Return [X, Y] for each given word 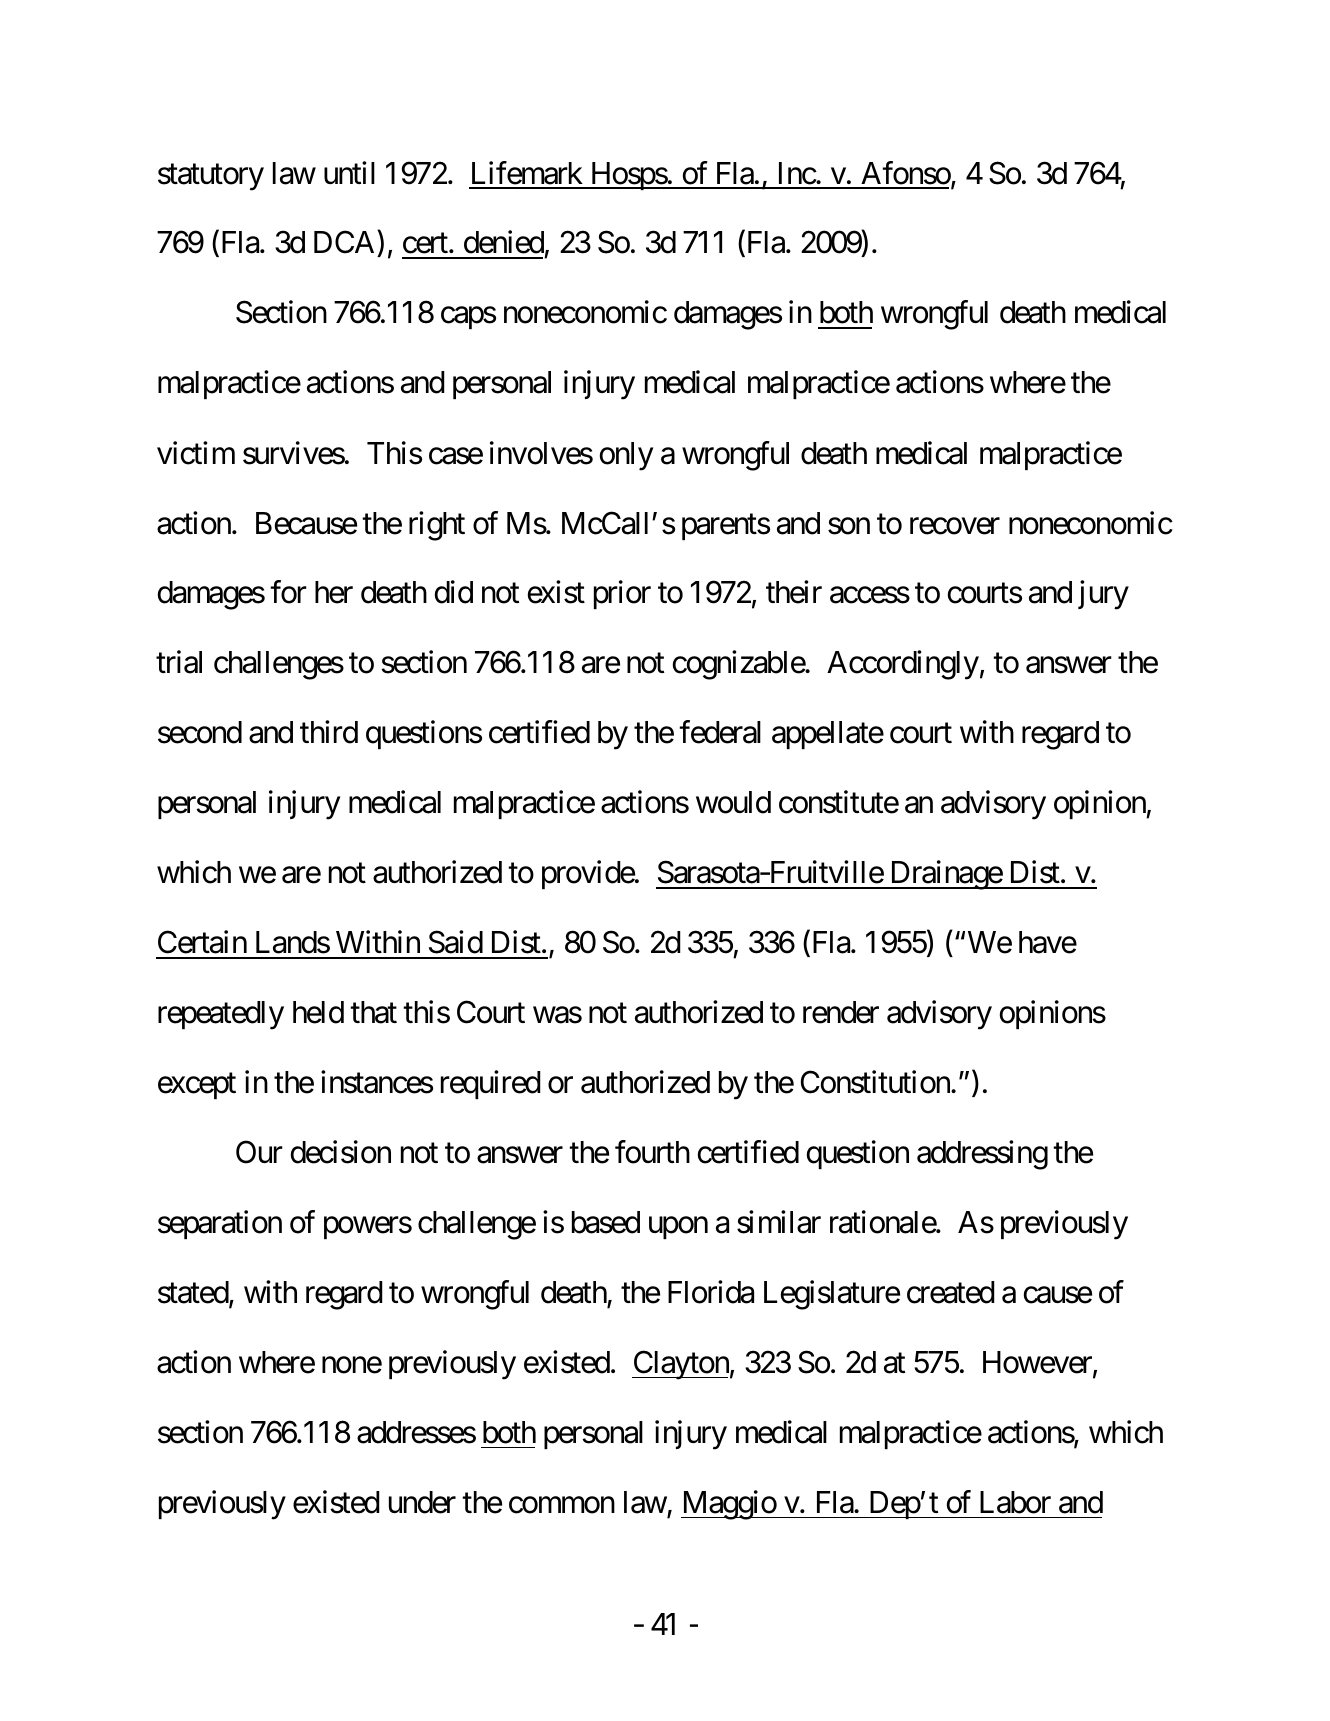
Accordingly [903, 665]
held [318, 1012]
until [349, 172]
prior [622, 595]
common [562, 1505]
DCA [346, 244]
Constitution [876, 1082]
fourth [652, 1152]
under [422, 1502]
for [288, 592]
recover [955, 526]
